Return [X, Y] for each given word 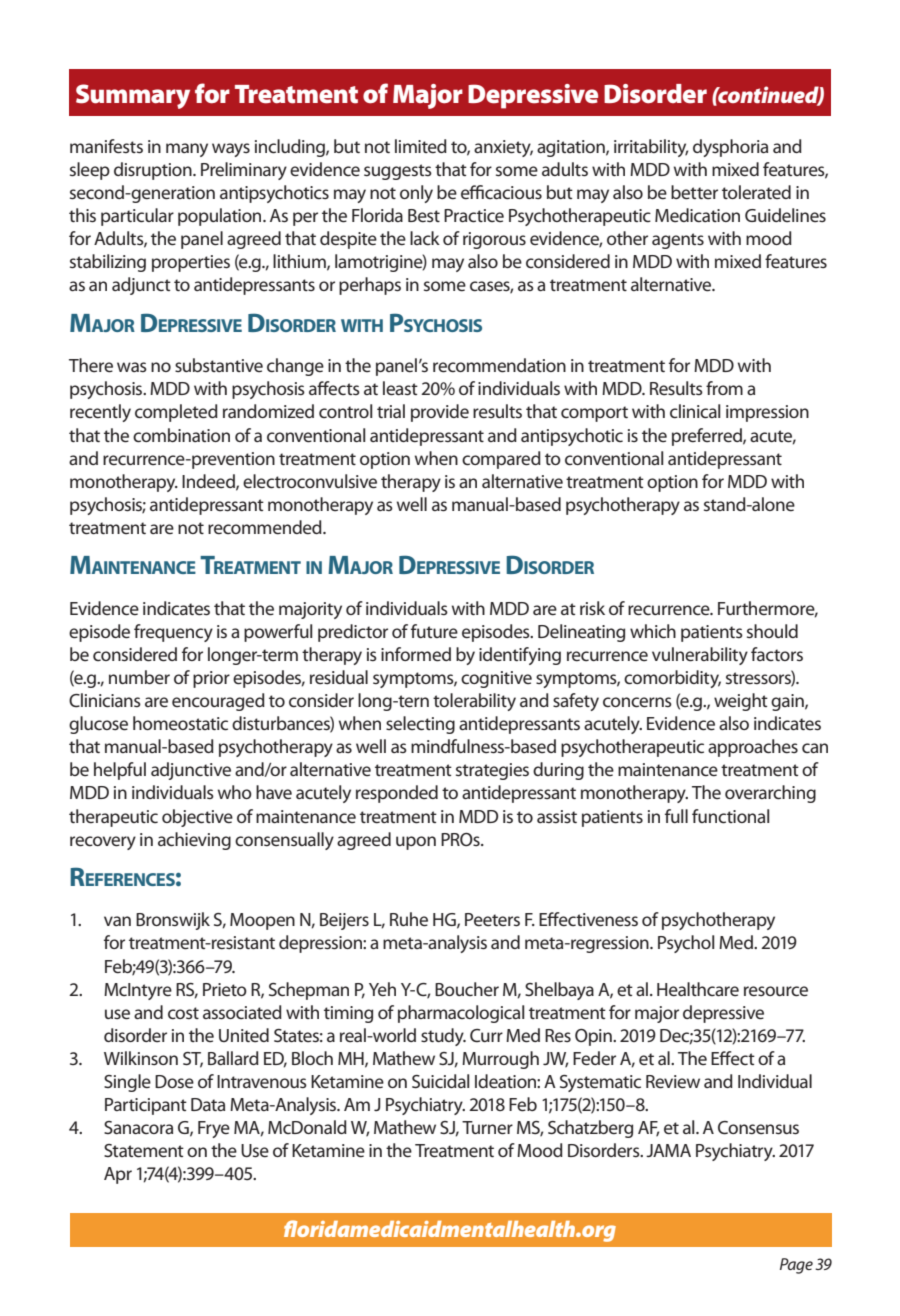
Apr [118, 1175]
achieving [194, 841]
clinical [695, 411]
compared [501, 460]
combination [181, 435]
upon [416, 843]
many [187, 150]
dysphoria [730, 148]
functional [730, 816]
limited [421, 146]
